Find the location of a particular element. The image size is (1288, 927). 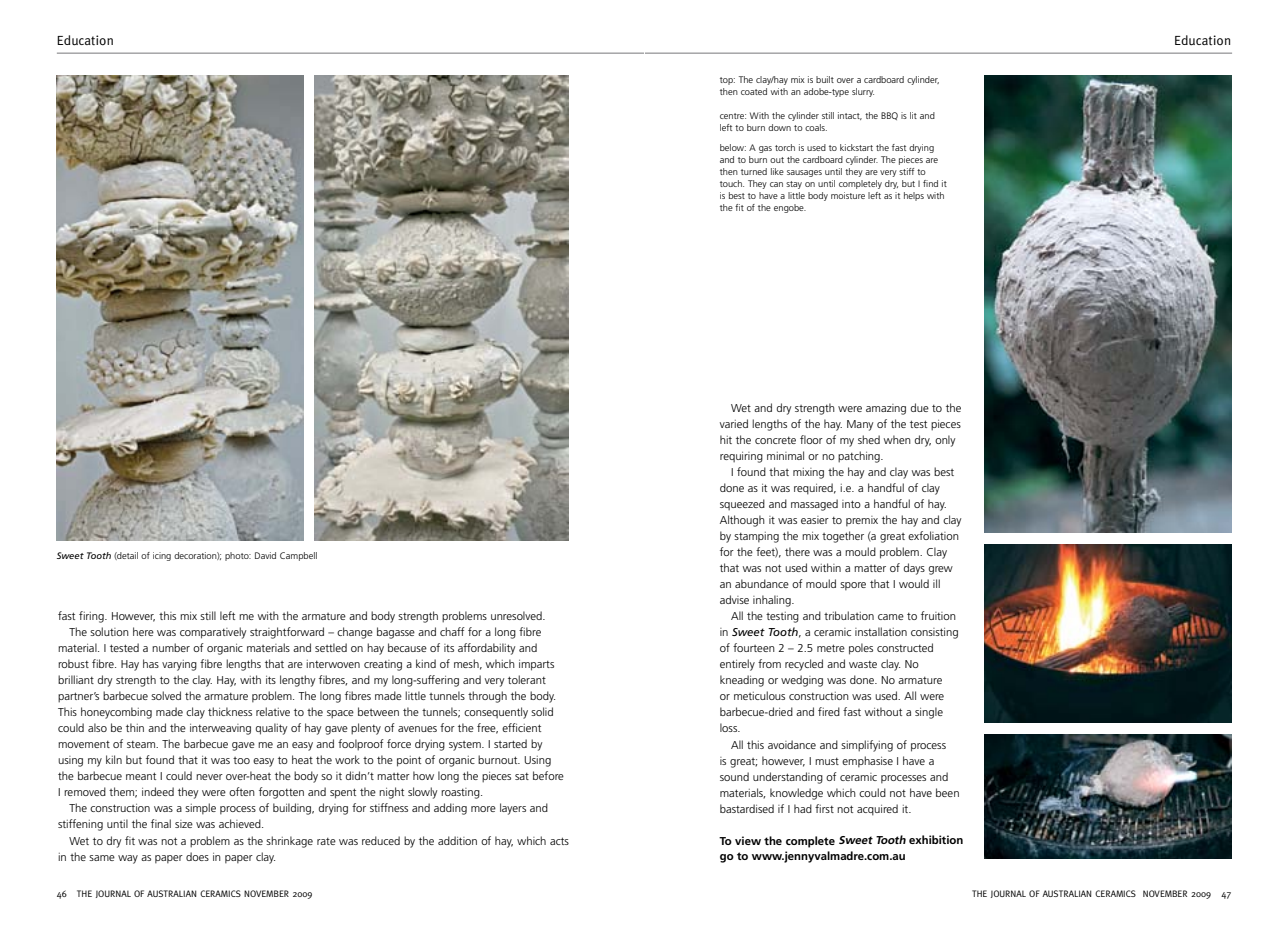

size is located at coordinates (184, 824).
